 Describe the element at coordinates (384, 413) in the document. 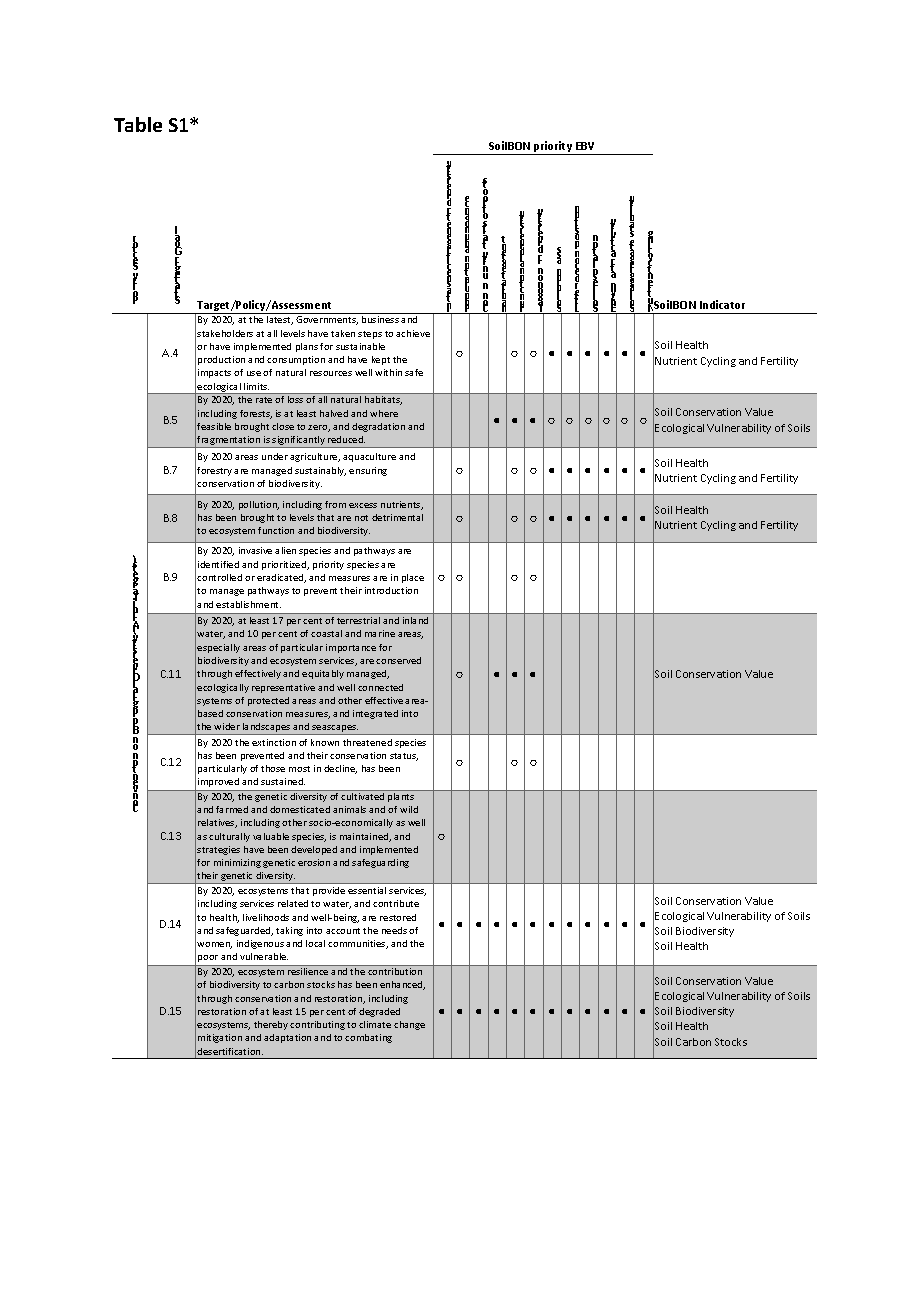

I see `where` at that location.
